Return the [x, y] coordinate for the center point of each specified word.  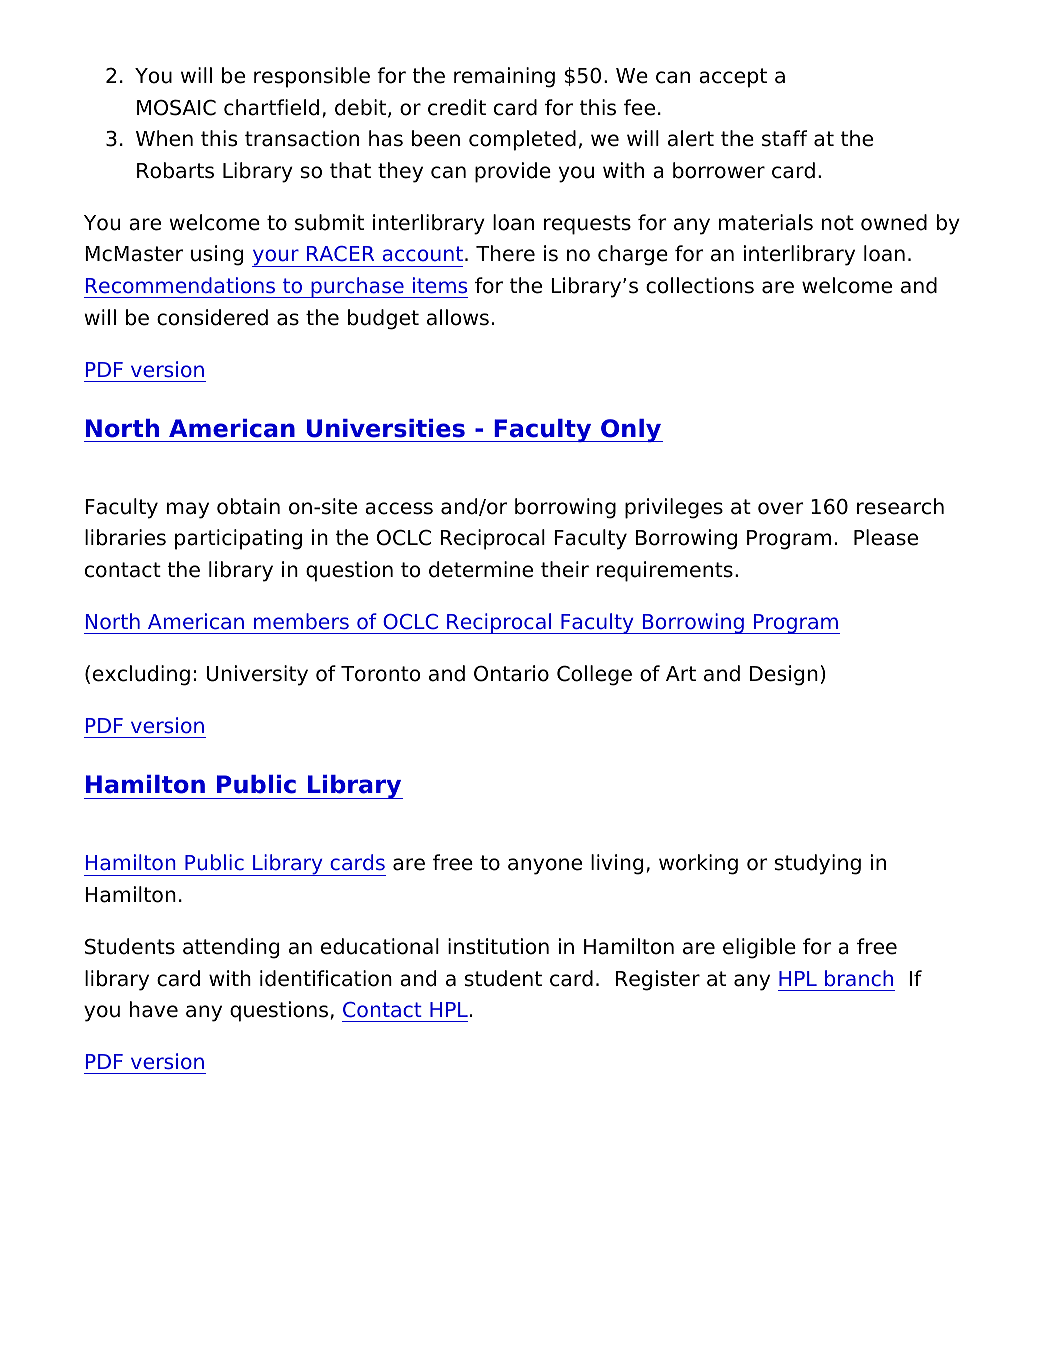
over [781, 508]
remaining [504, 77]
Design [784, 675]
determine [481, 569]
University [257, 675]
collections [700, 285]
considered [212, 317]
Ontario [511, 673]
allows [458, 317]
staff [784, 138]
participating [238, 539]
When [164, 138]
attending [231, 948]
